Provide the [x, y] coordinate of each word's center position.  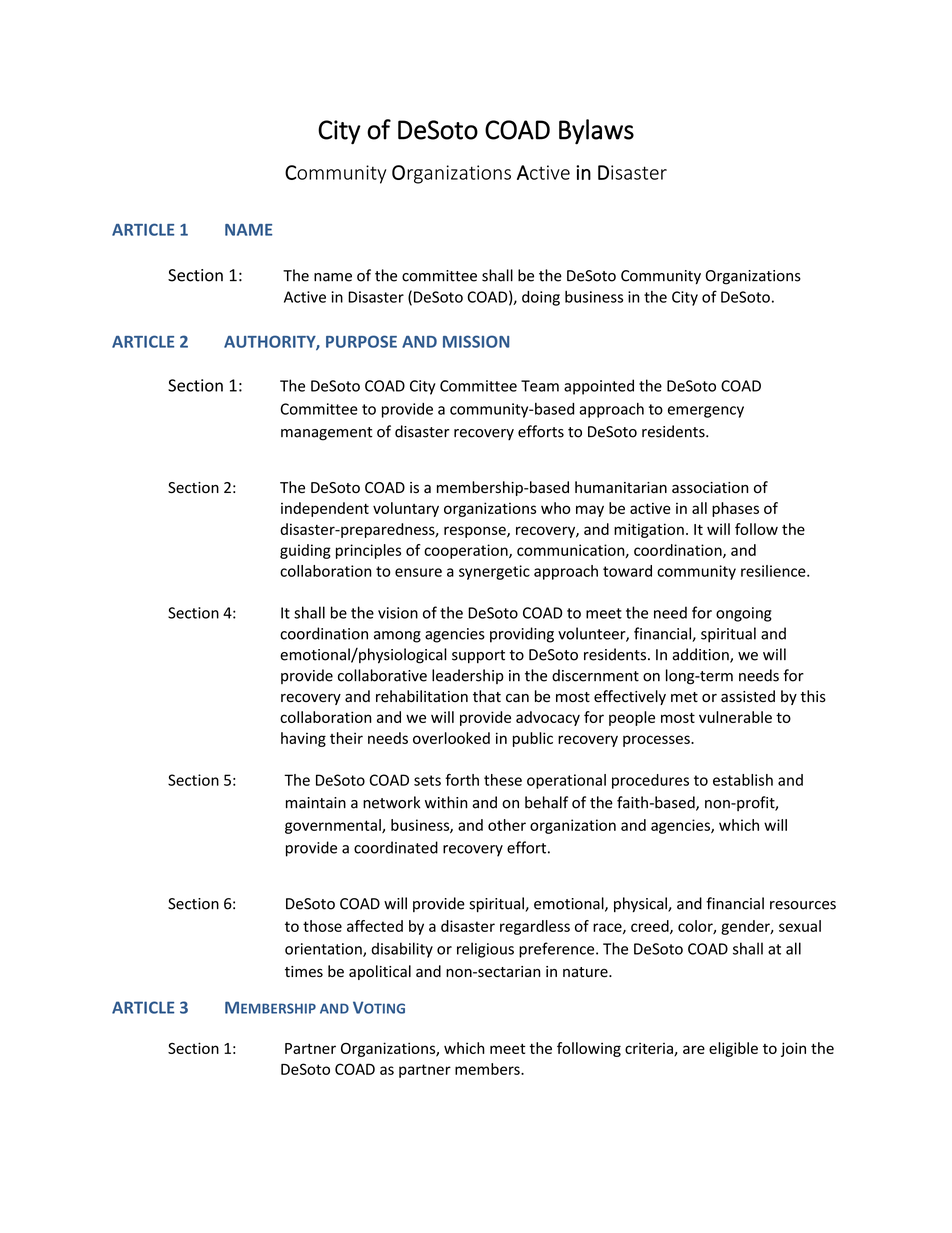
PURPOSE [361, 341]
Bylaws [596, 132]
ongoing [744, 614]
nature [586, 972]
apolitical [380, 972]
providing [522, 635]
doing [541, 298]
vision [398, 613]
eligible [733, 1049]
